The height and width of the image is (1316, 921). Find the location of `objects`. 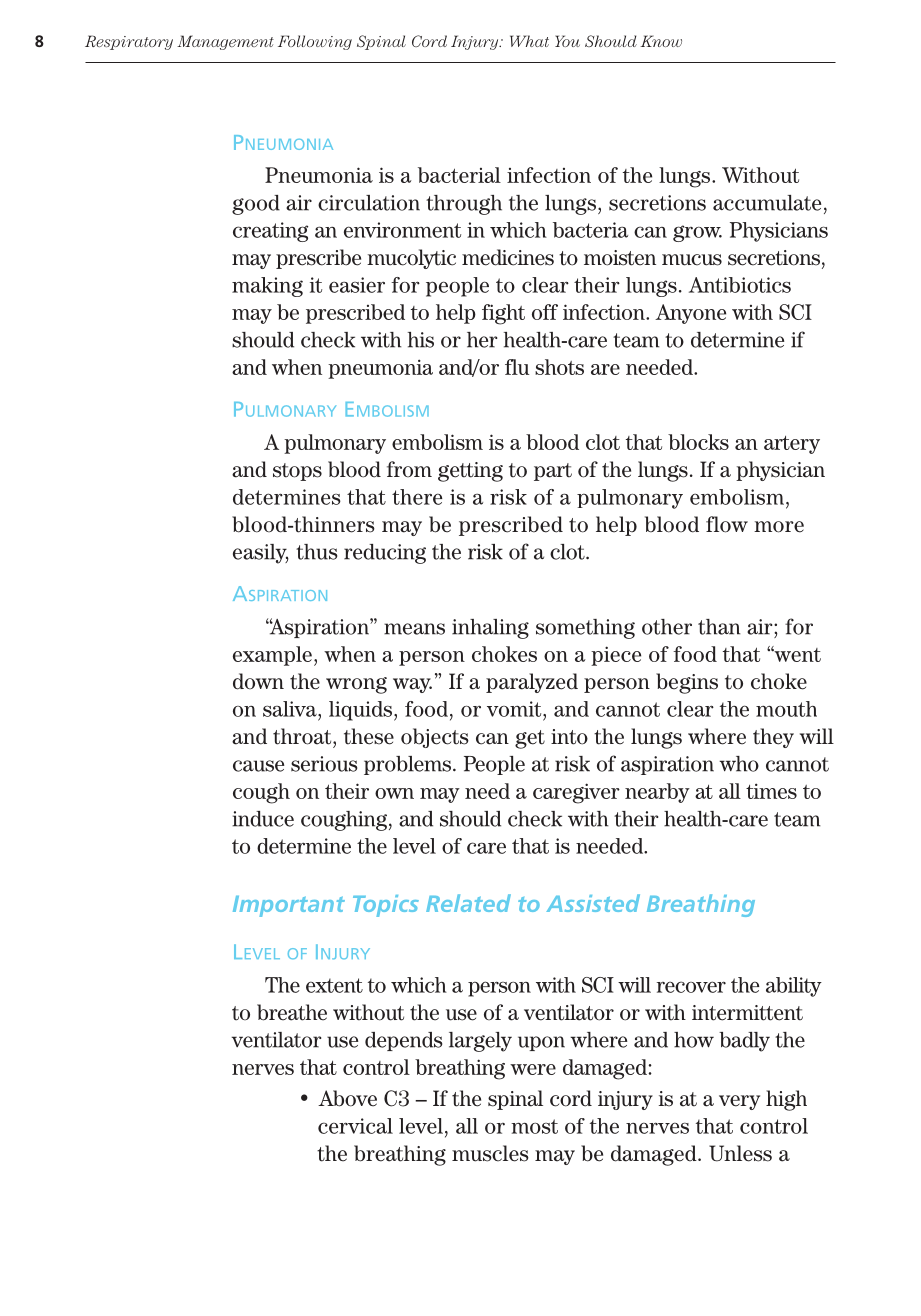

objects is located at coordinates (435, 738).
